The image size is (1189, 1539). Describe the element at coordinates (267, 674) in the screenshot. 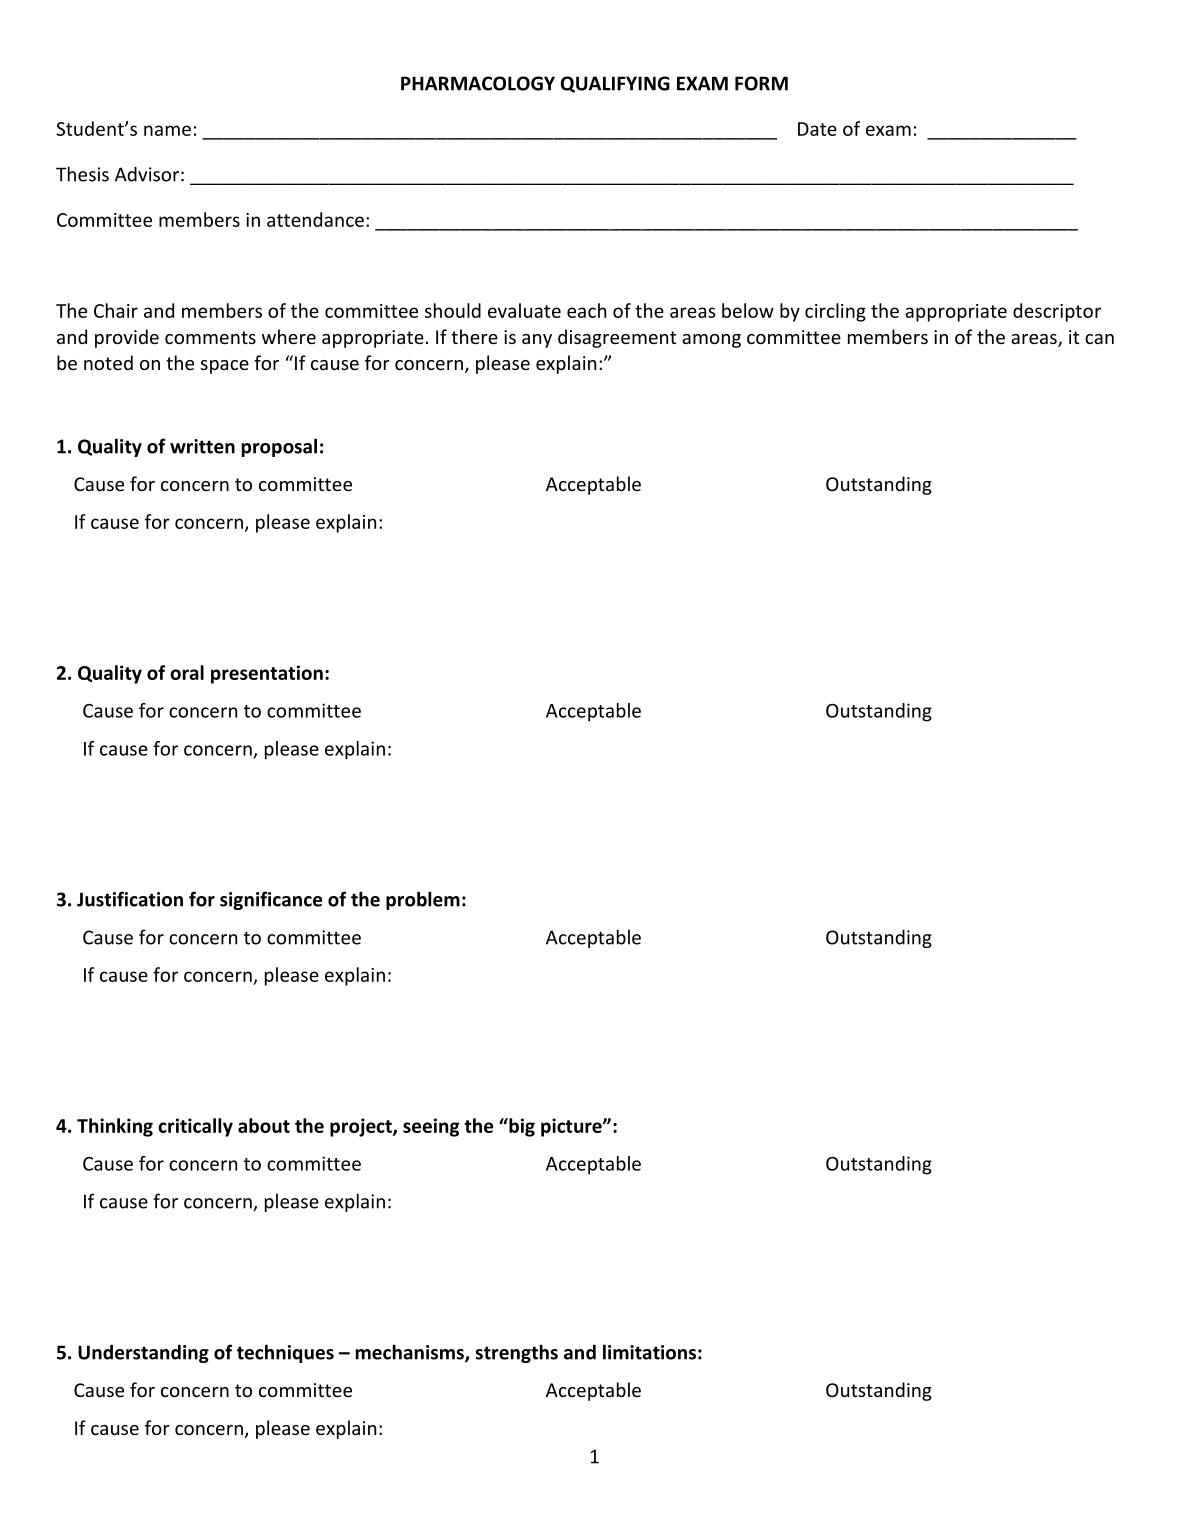

I see `presentation` at that location.
